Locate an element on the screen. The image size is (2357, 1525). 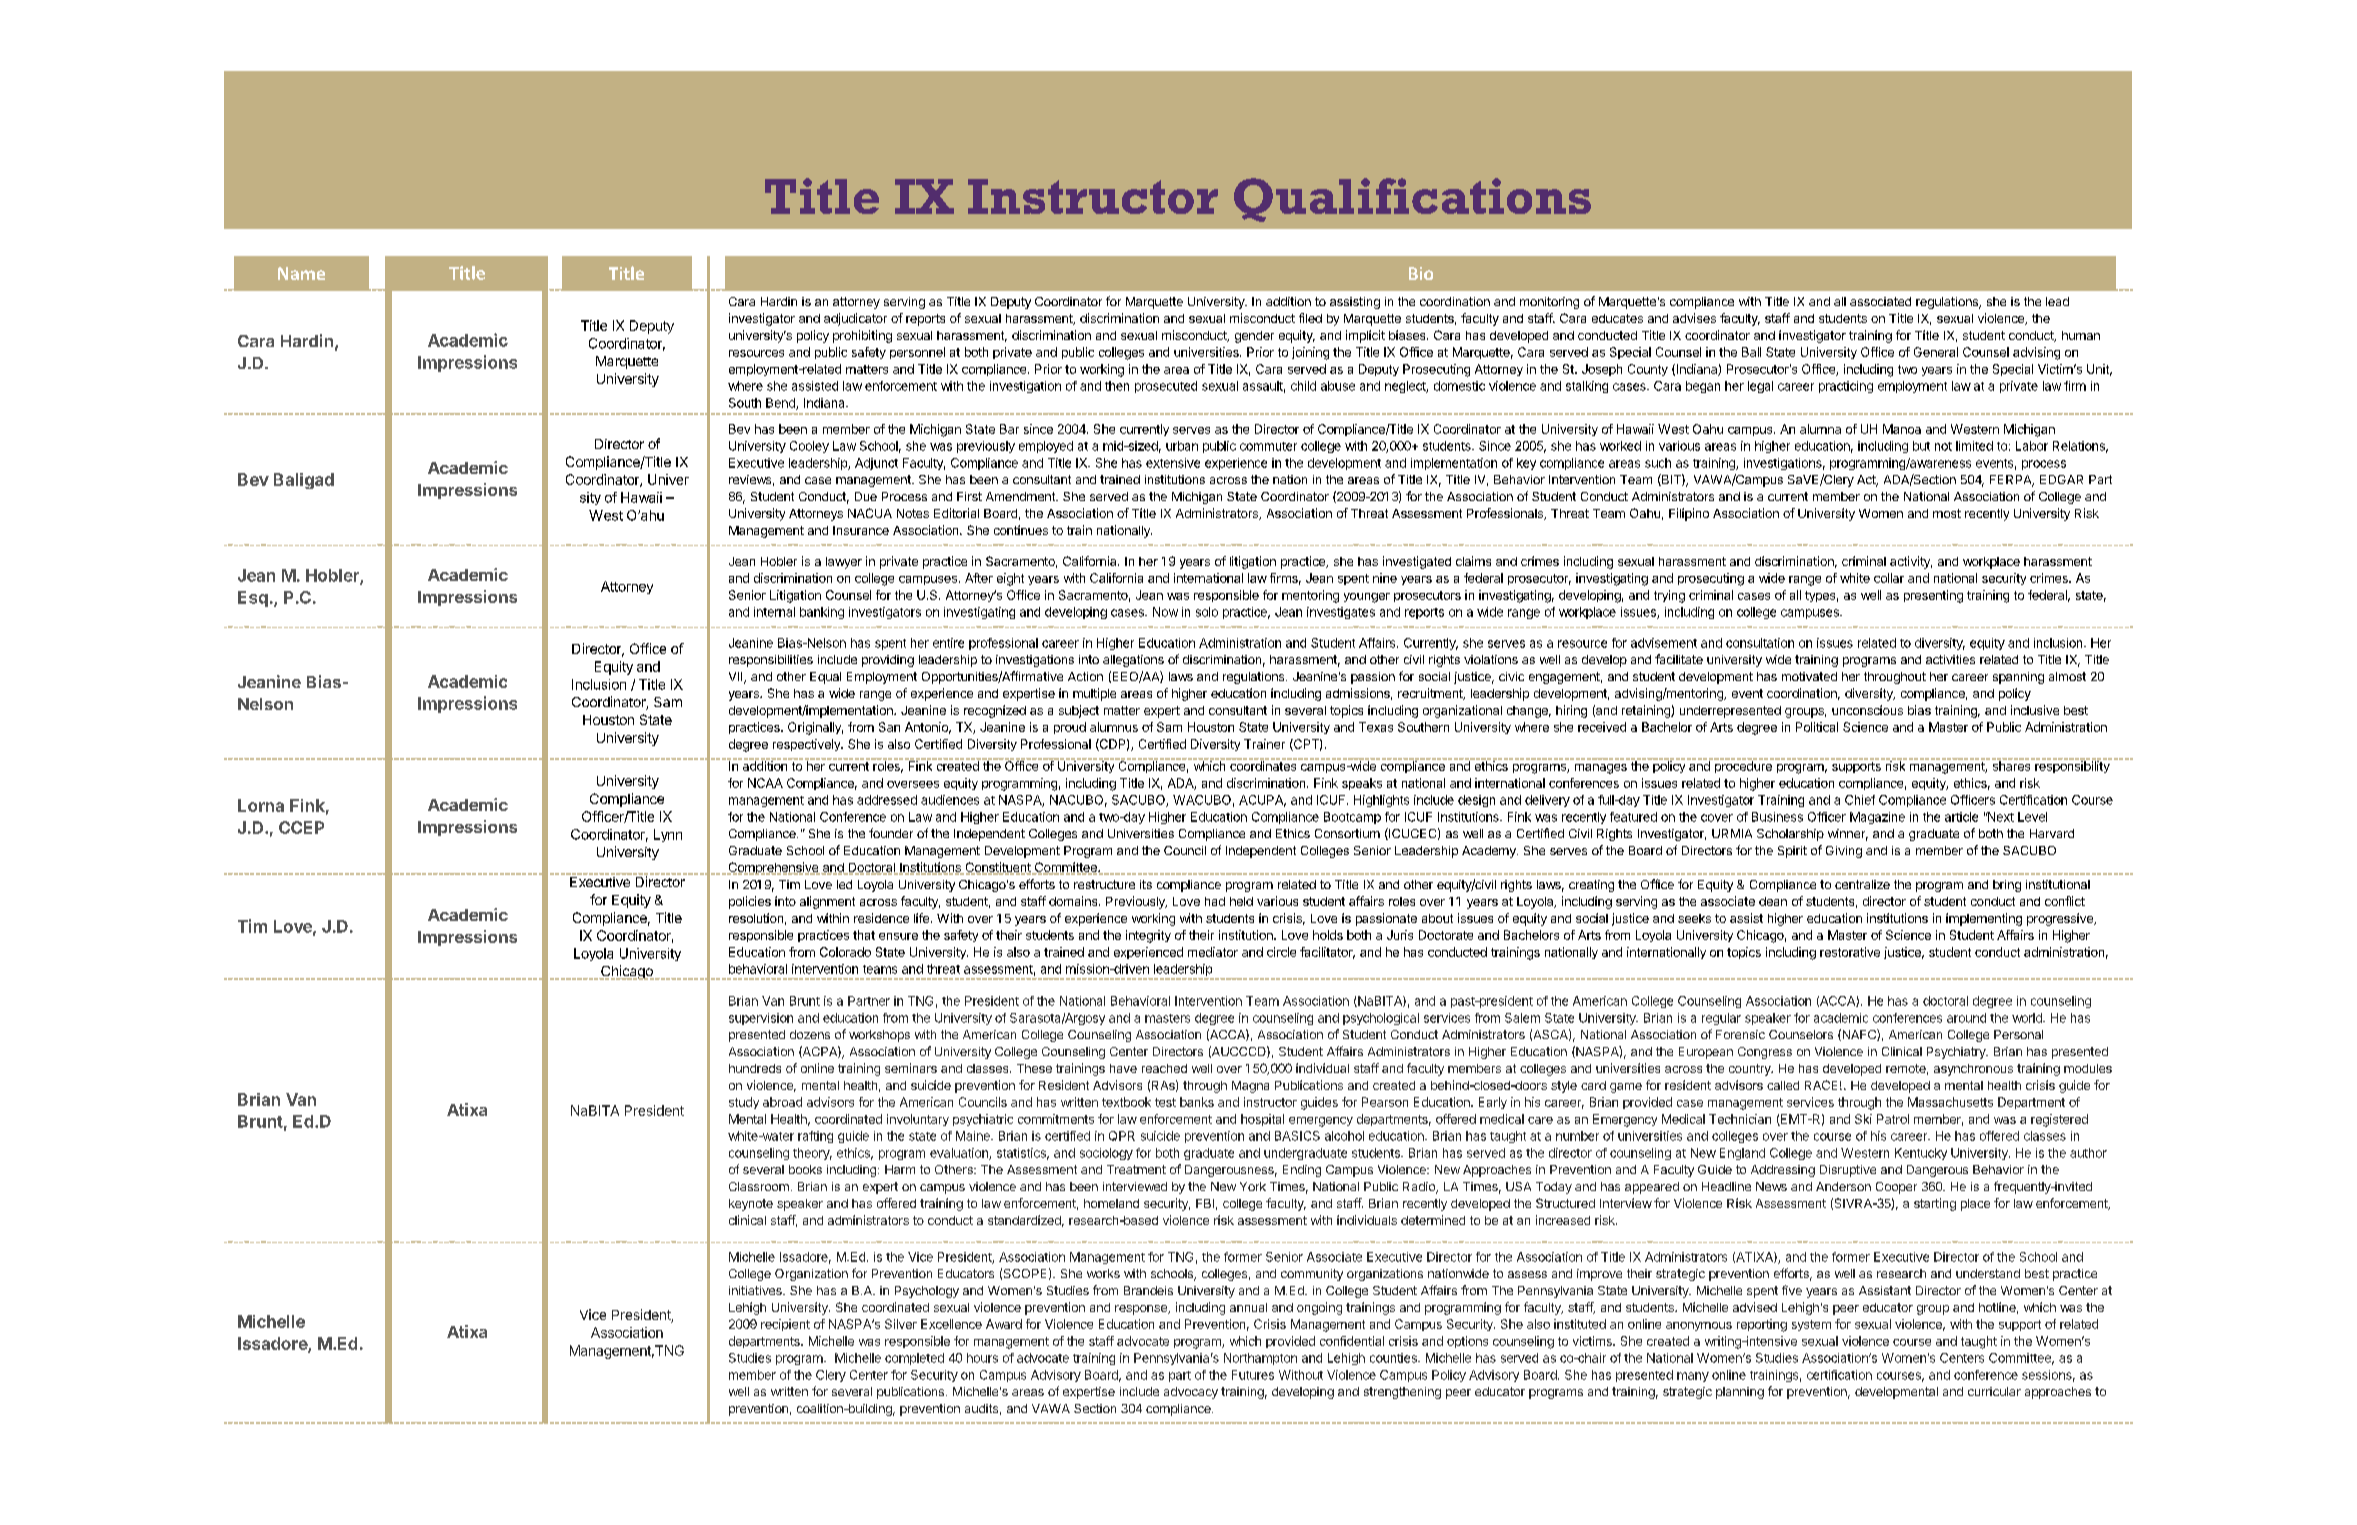
advises is located at coordinates (1694, 318).
